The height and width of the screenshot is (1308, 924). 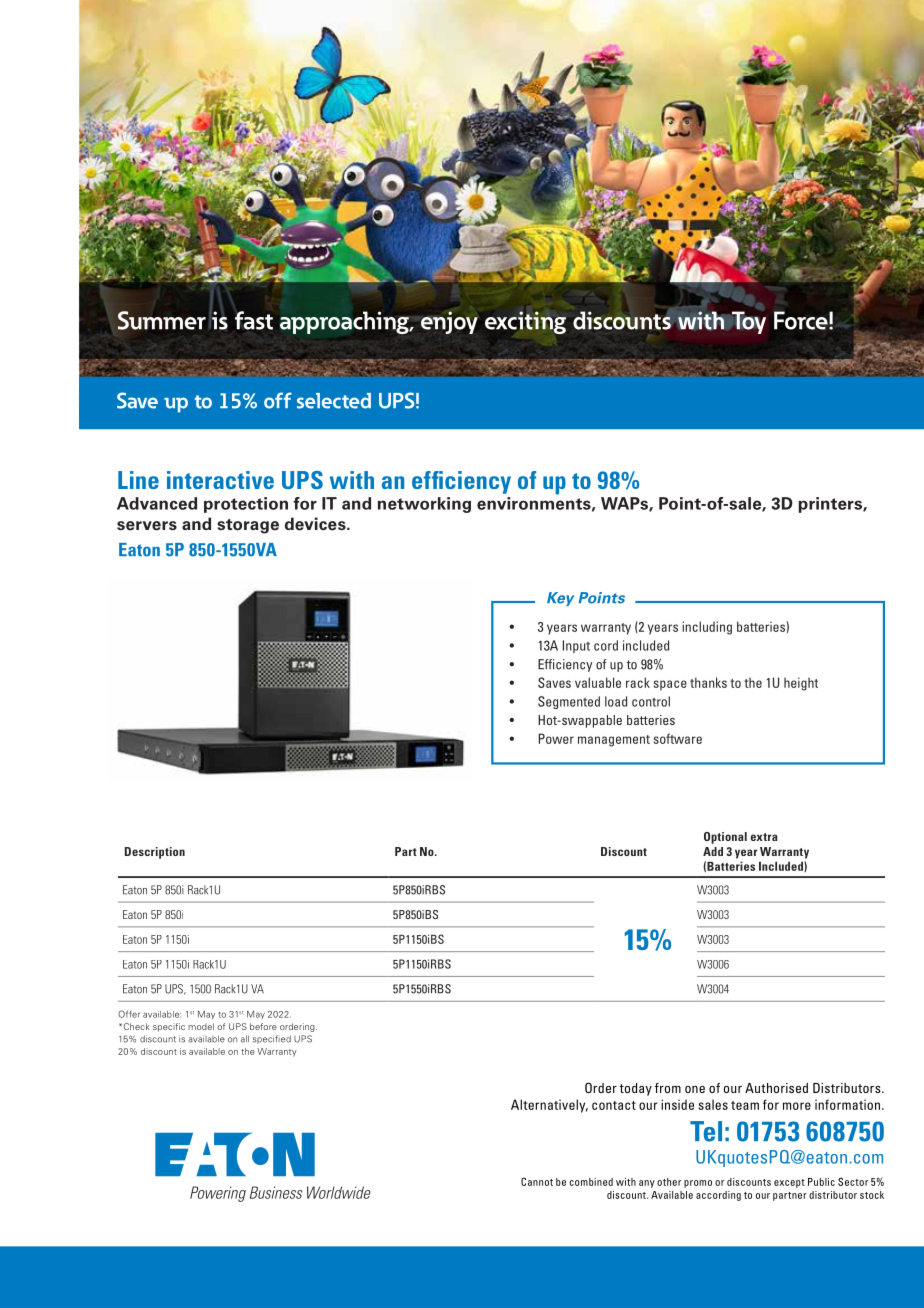 What do you see at coordinates (549, 1106) in the screenshot?
I see `Alternatively` at bounding box center [549, 1106].
